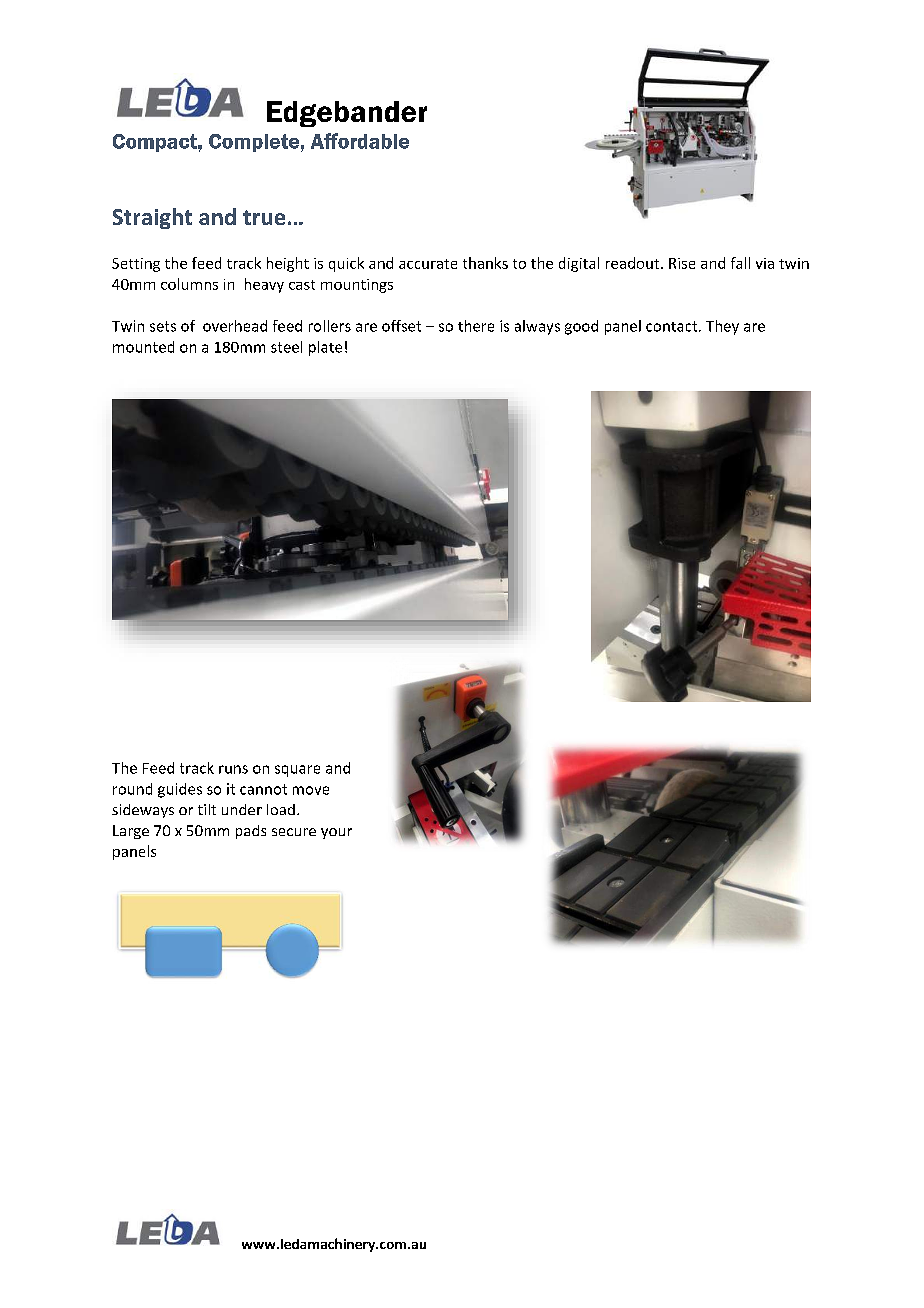  What do you see at coordinates (722, 327) in the screenshot?
I see `They` at bounding box center [722, 327].
